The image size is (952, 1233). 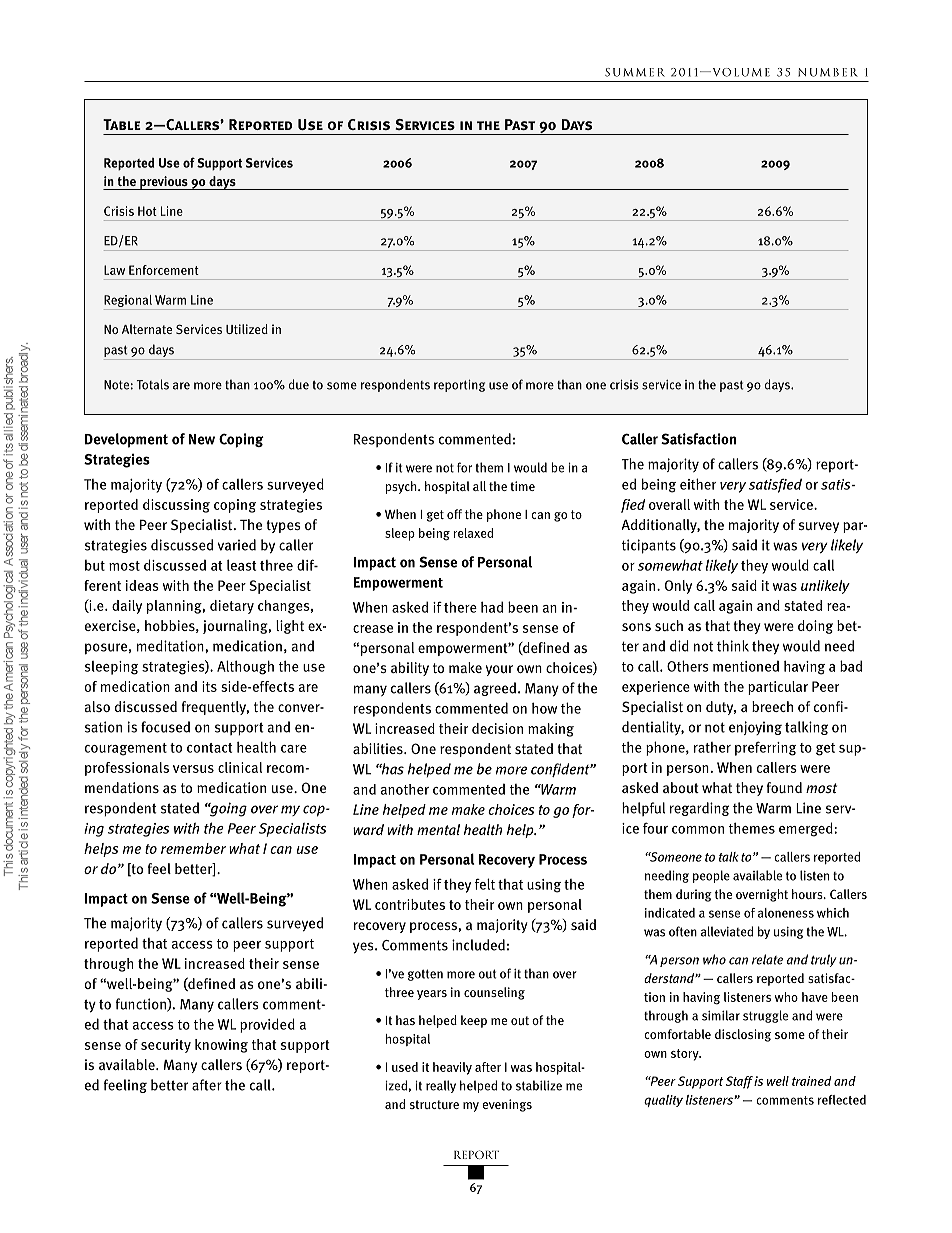 I want to click on Hot, so click(x=147, y=211).
